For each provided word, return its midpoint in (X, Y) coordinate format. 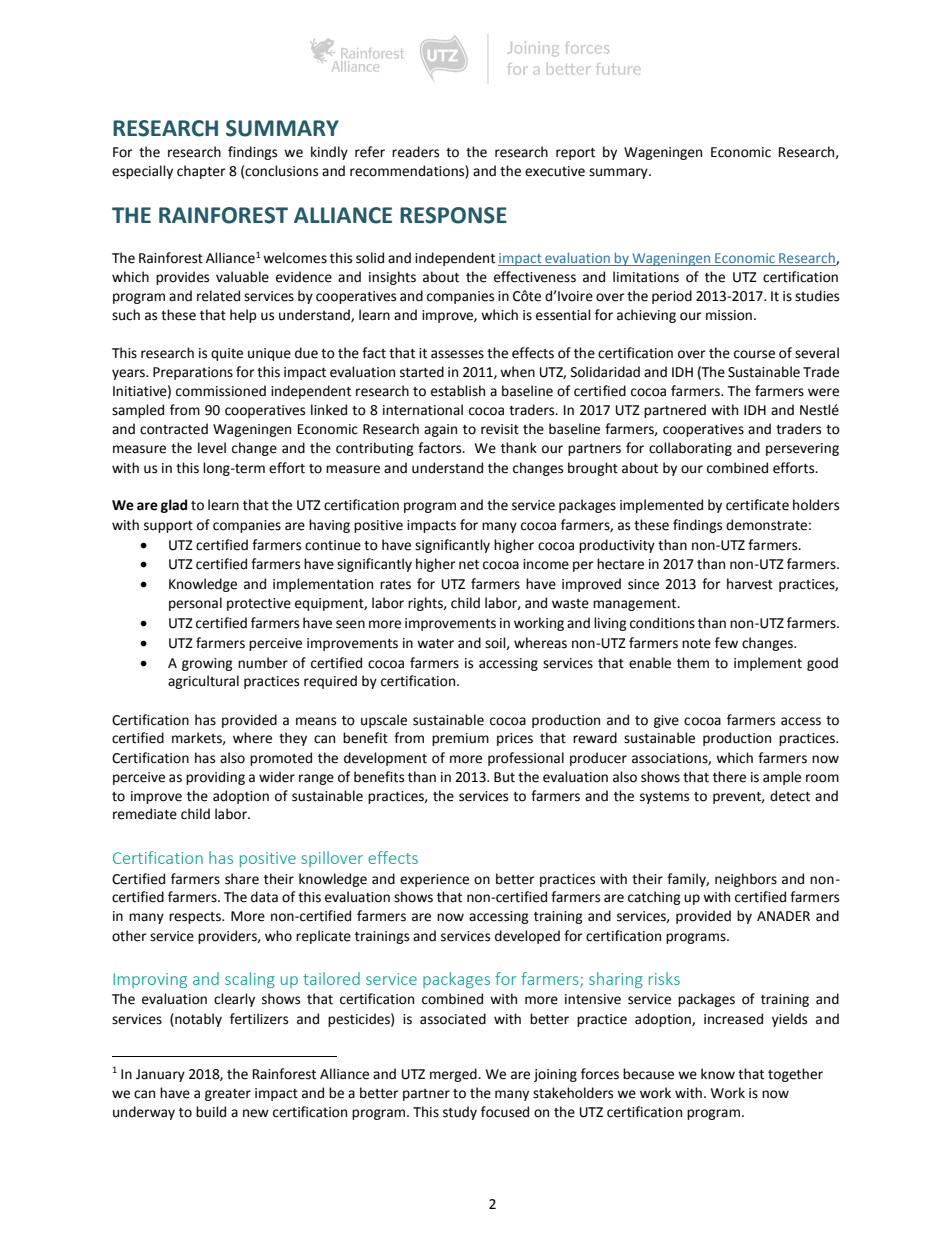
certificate (757, 505)
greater (228, 1095)
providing (215, 778)
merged (454, 1075)
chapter (201, 172)
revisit (500, 429)
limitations (646, 277)
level (212, 448)
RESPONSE (453, 215)
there (729, 777)
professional (526, 759)
